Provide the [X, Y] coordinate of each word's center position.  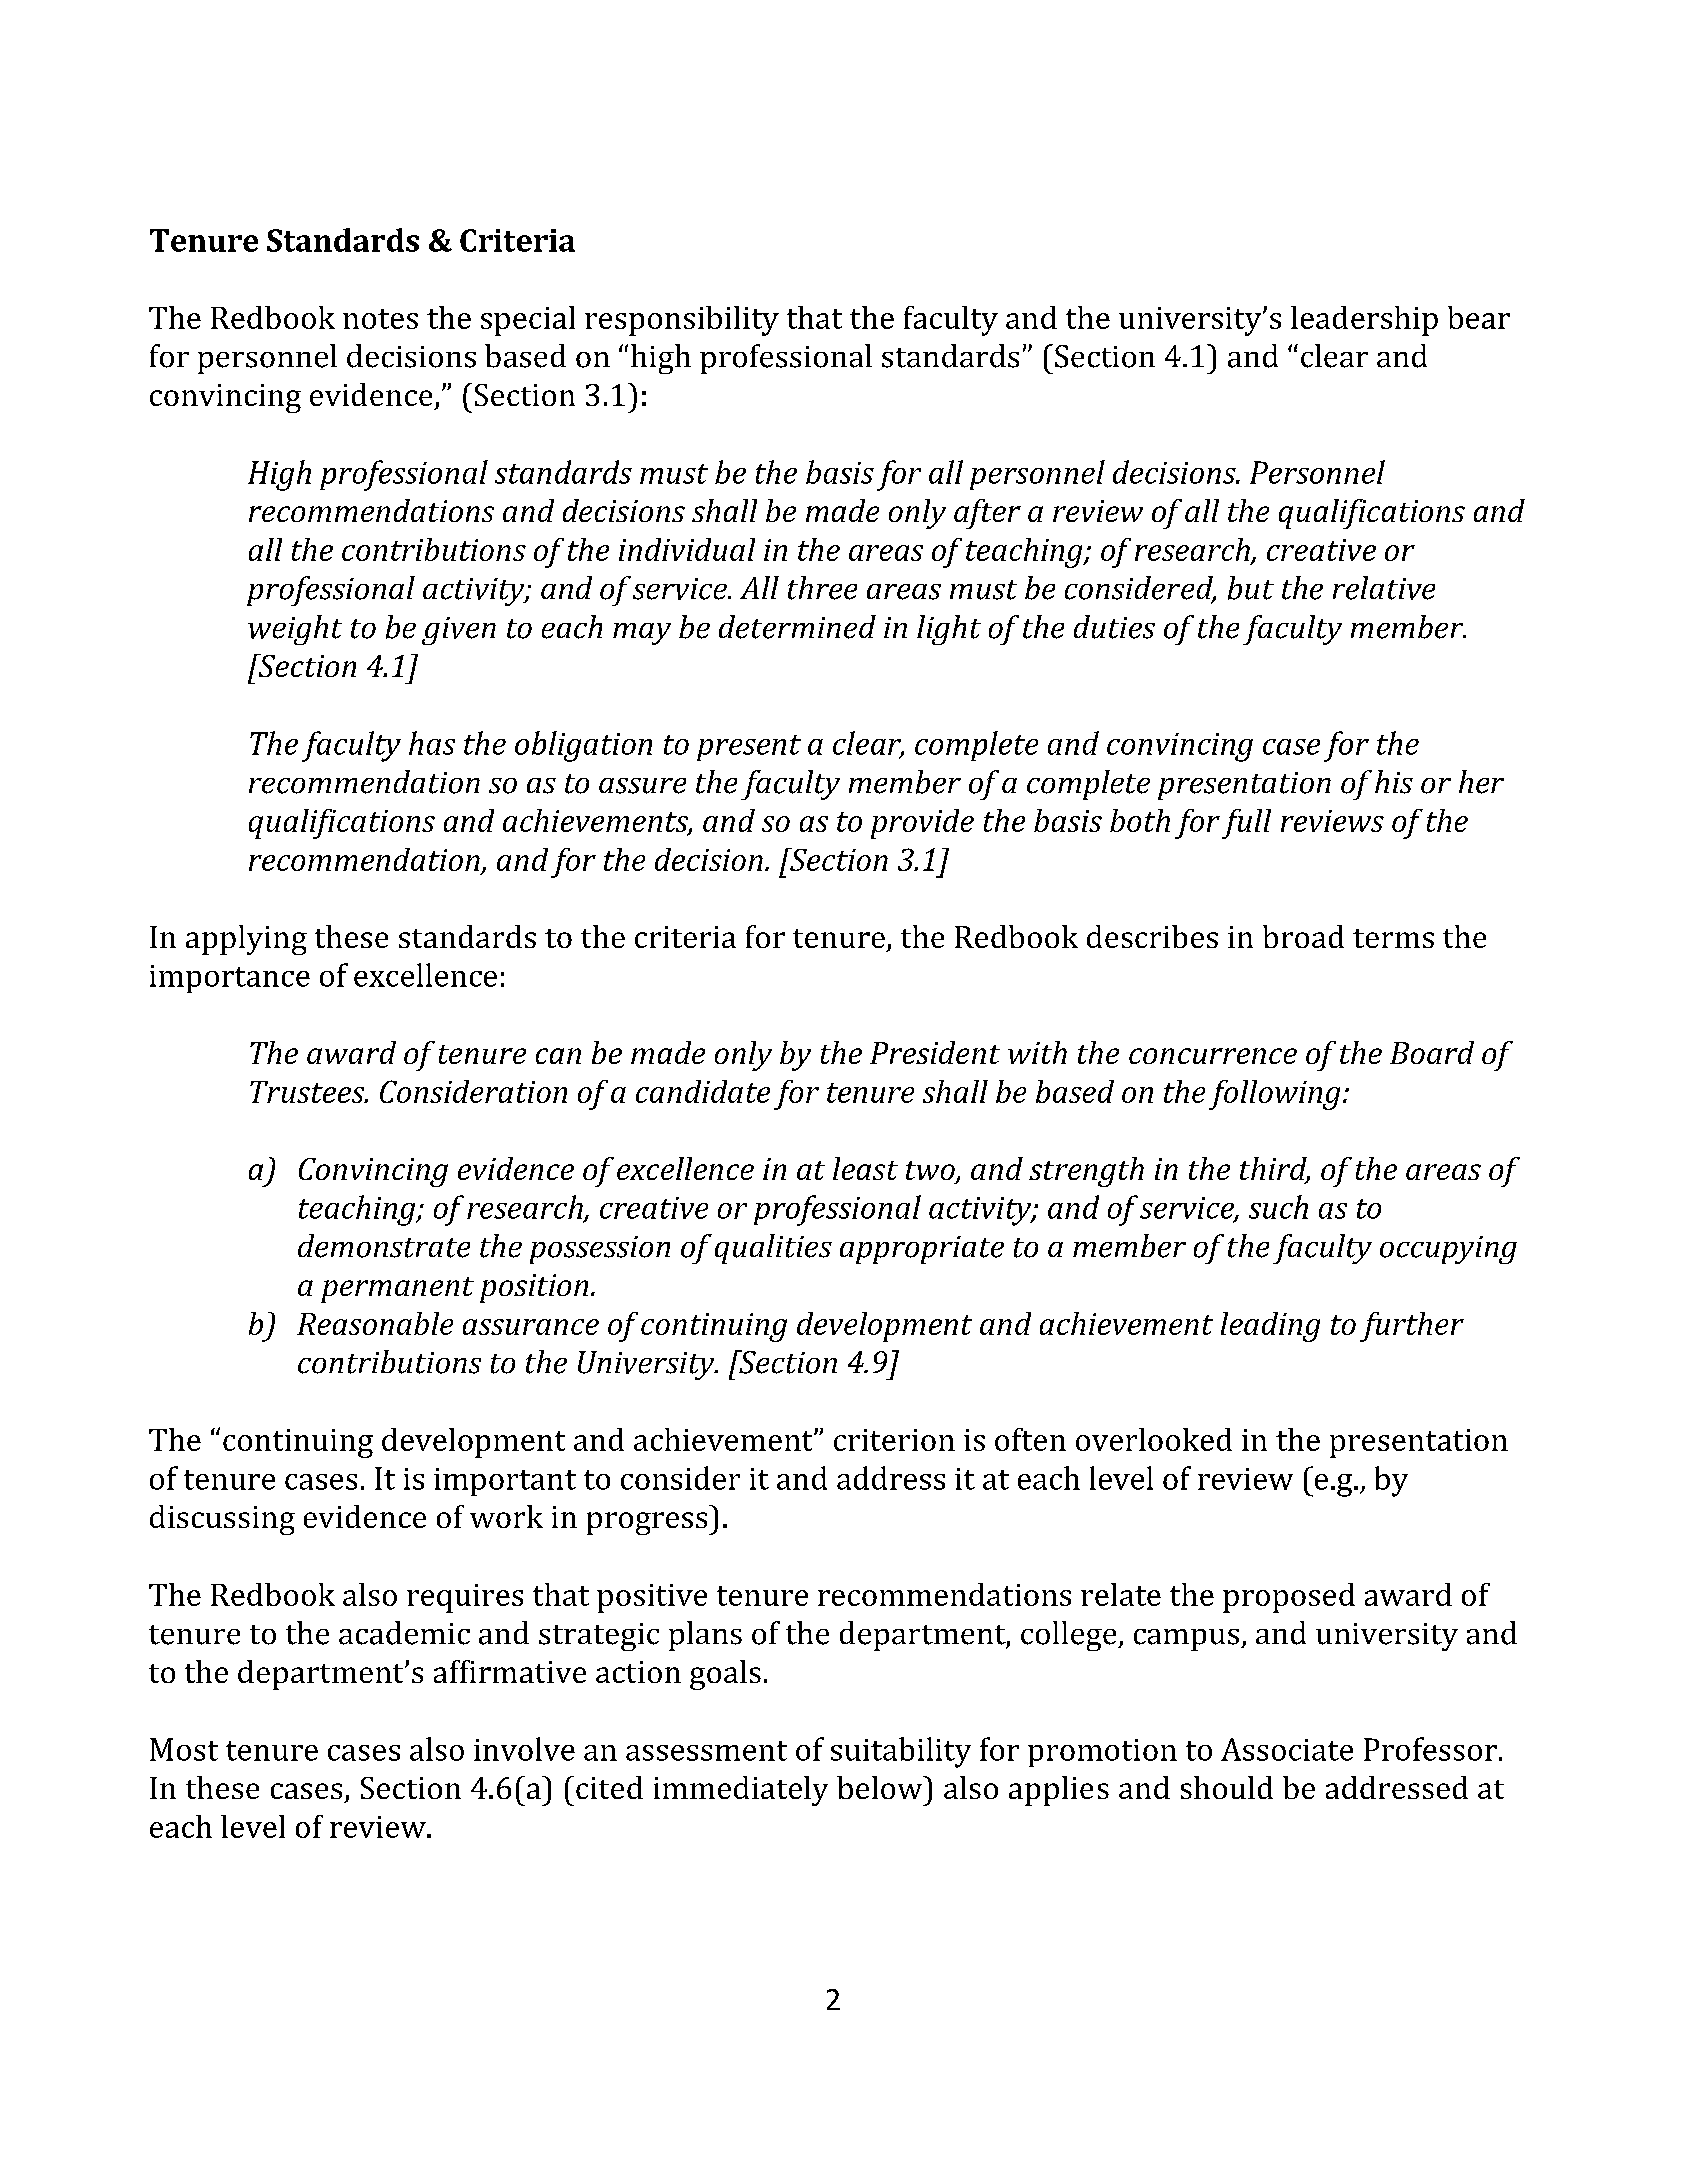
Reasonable [375, 1323]
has [432, 743]
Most [184, 1749]
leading [1270, 1327]
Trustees [308, 1092]
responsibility [682, 321]
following [1274, 1095]
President [935, 1052]
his [1394, 782]
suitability [901, 1752]
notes [380, 319]
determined [797, 627]
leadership [1364, 321]
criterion [894, 1440]
